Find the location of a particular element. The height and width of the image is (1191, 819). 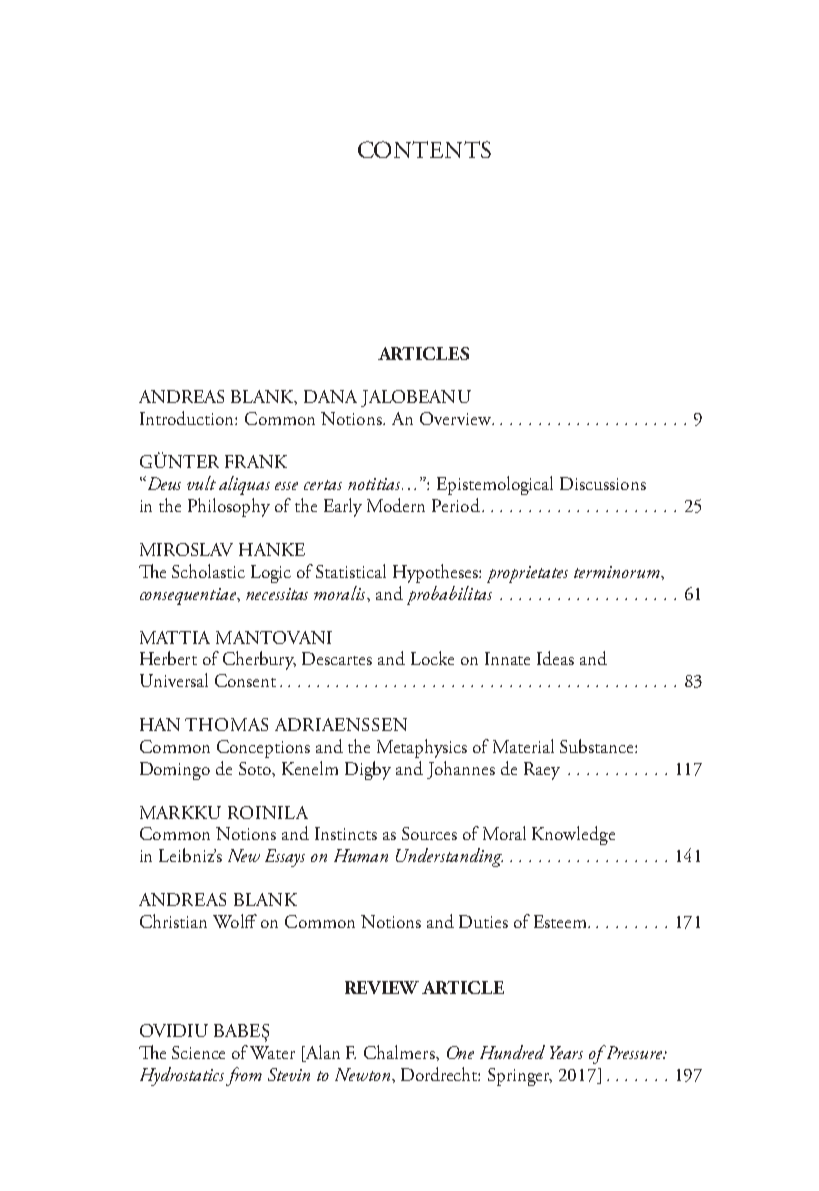

Discussions is located at coordinates (603, 483).
